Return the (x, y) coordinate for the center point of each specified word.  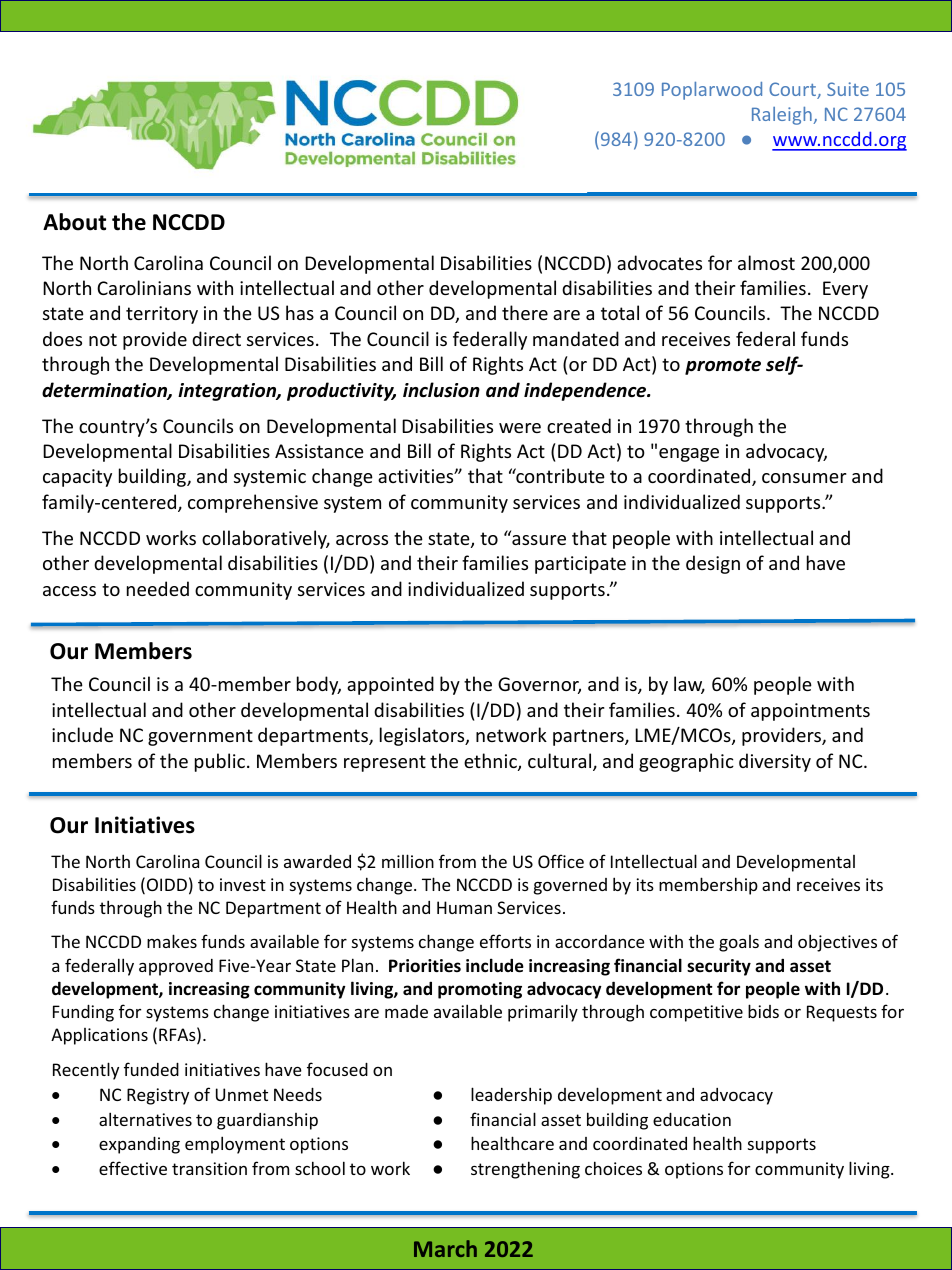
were (520, 428)
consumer (804, 478)
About (74, 222)
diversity (775, 762)
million (408, 861)
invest (243, 884)
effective (133, 1168)
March (445, 1248)
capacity (77, 478)
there (525, 312)
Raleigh (783, 116)
